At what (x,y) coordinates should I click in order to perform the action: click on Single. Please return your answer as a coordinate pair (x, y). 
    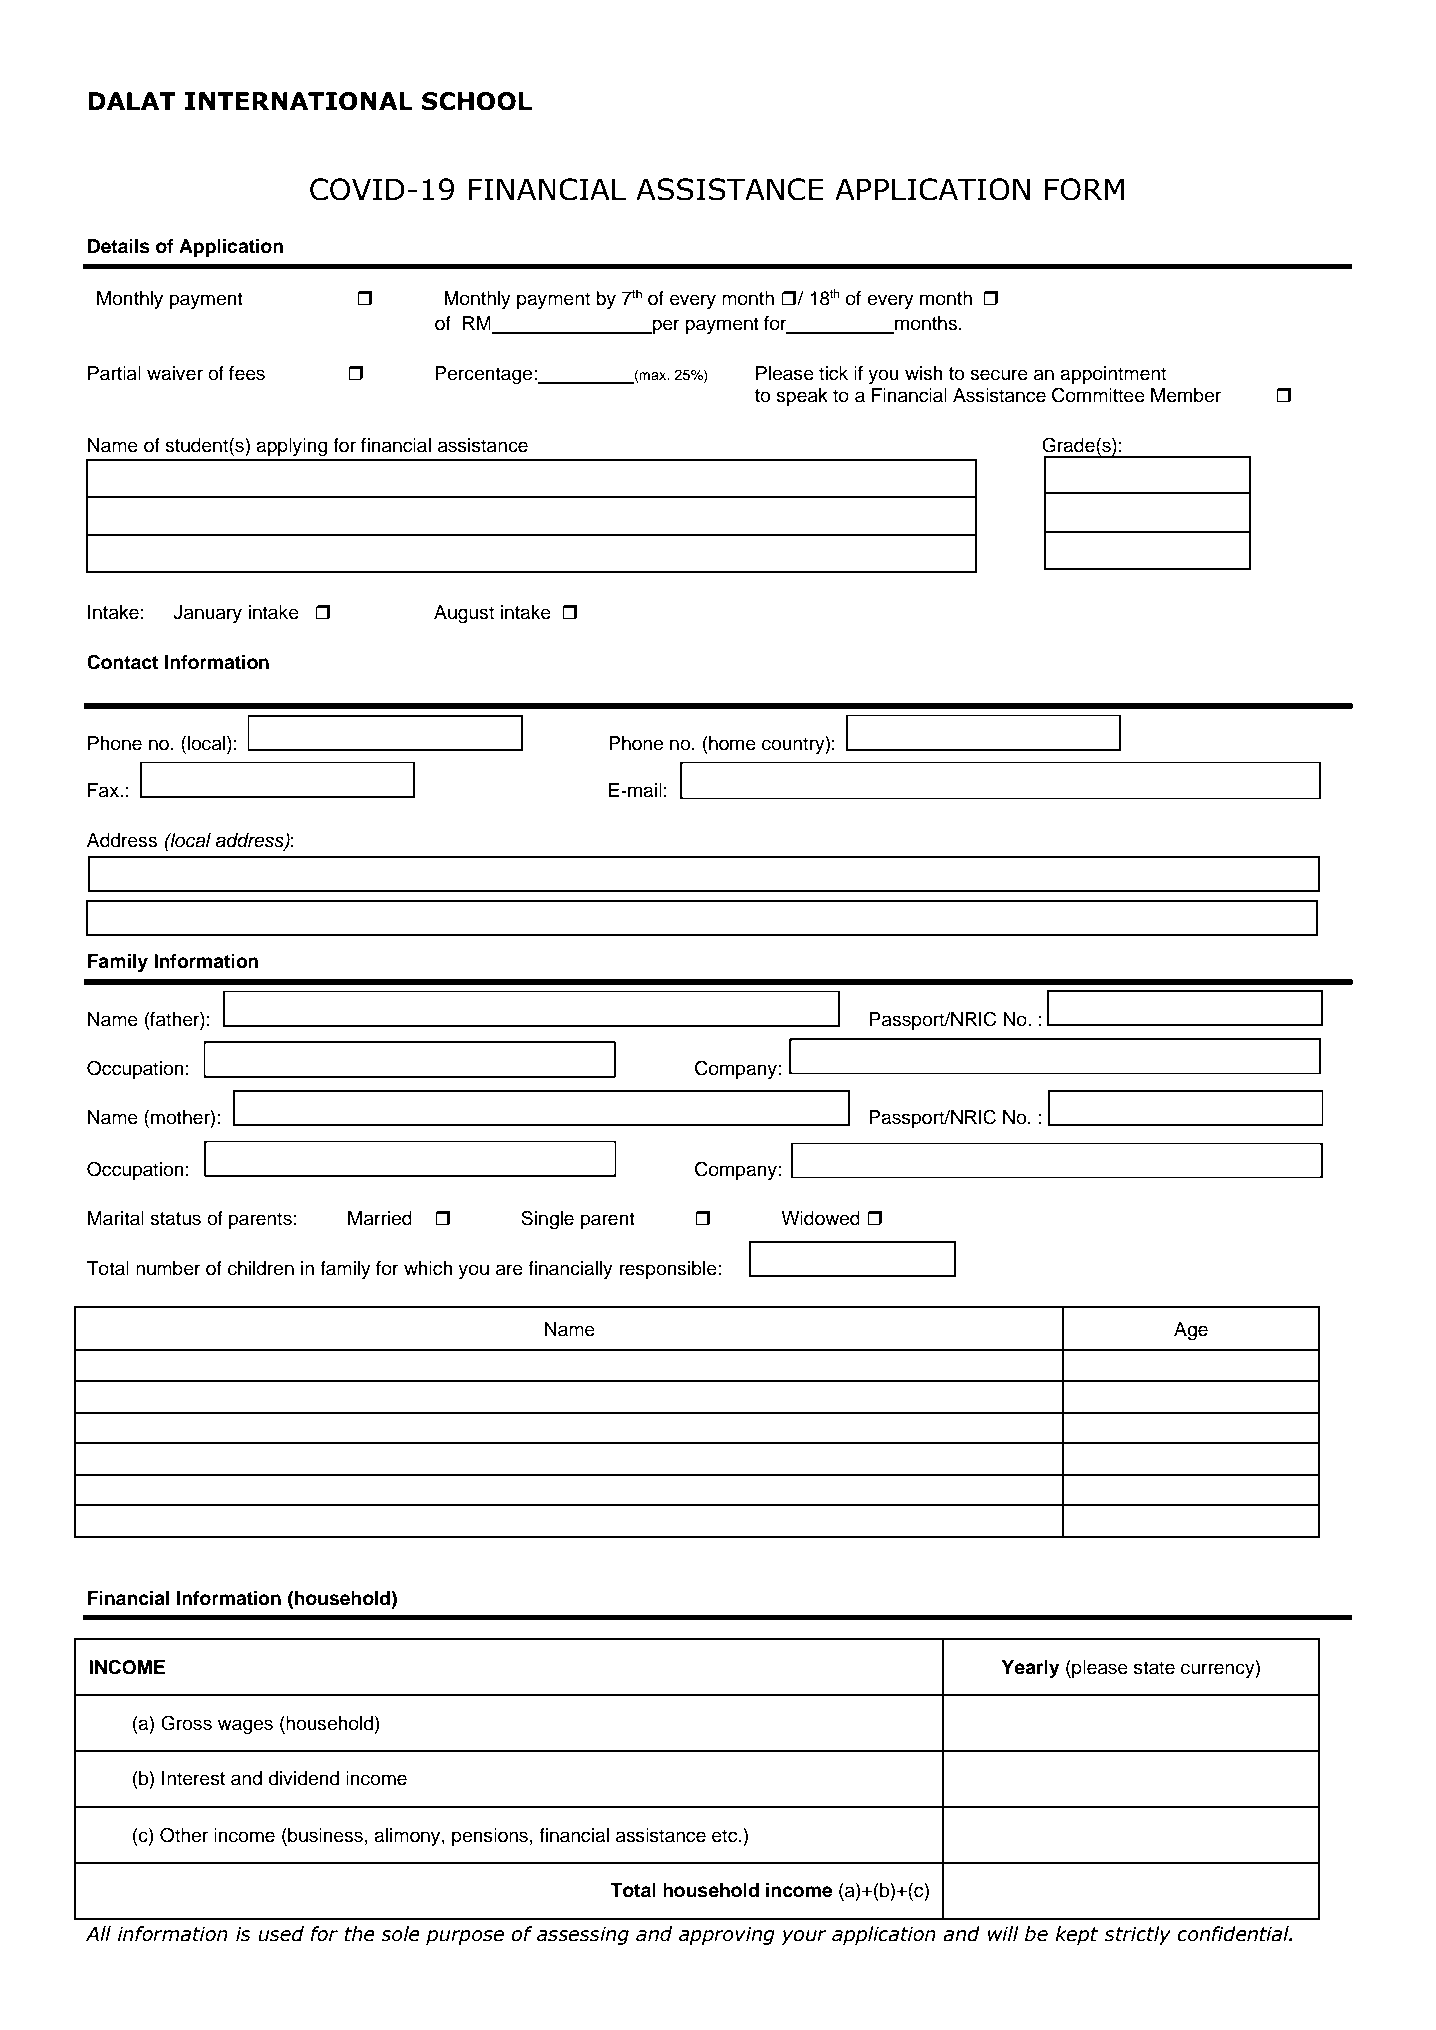
    Looking at the image, I should click on (547, 1220).
